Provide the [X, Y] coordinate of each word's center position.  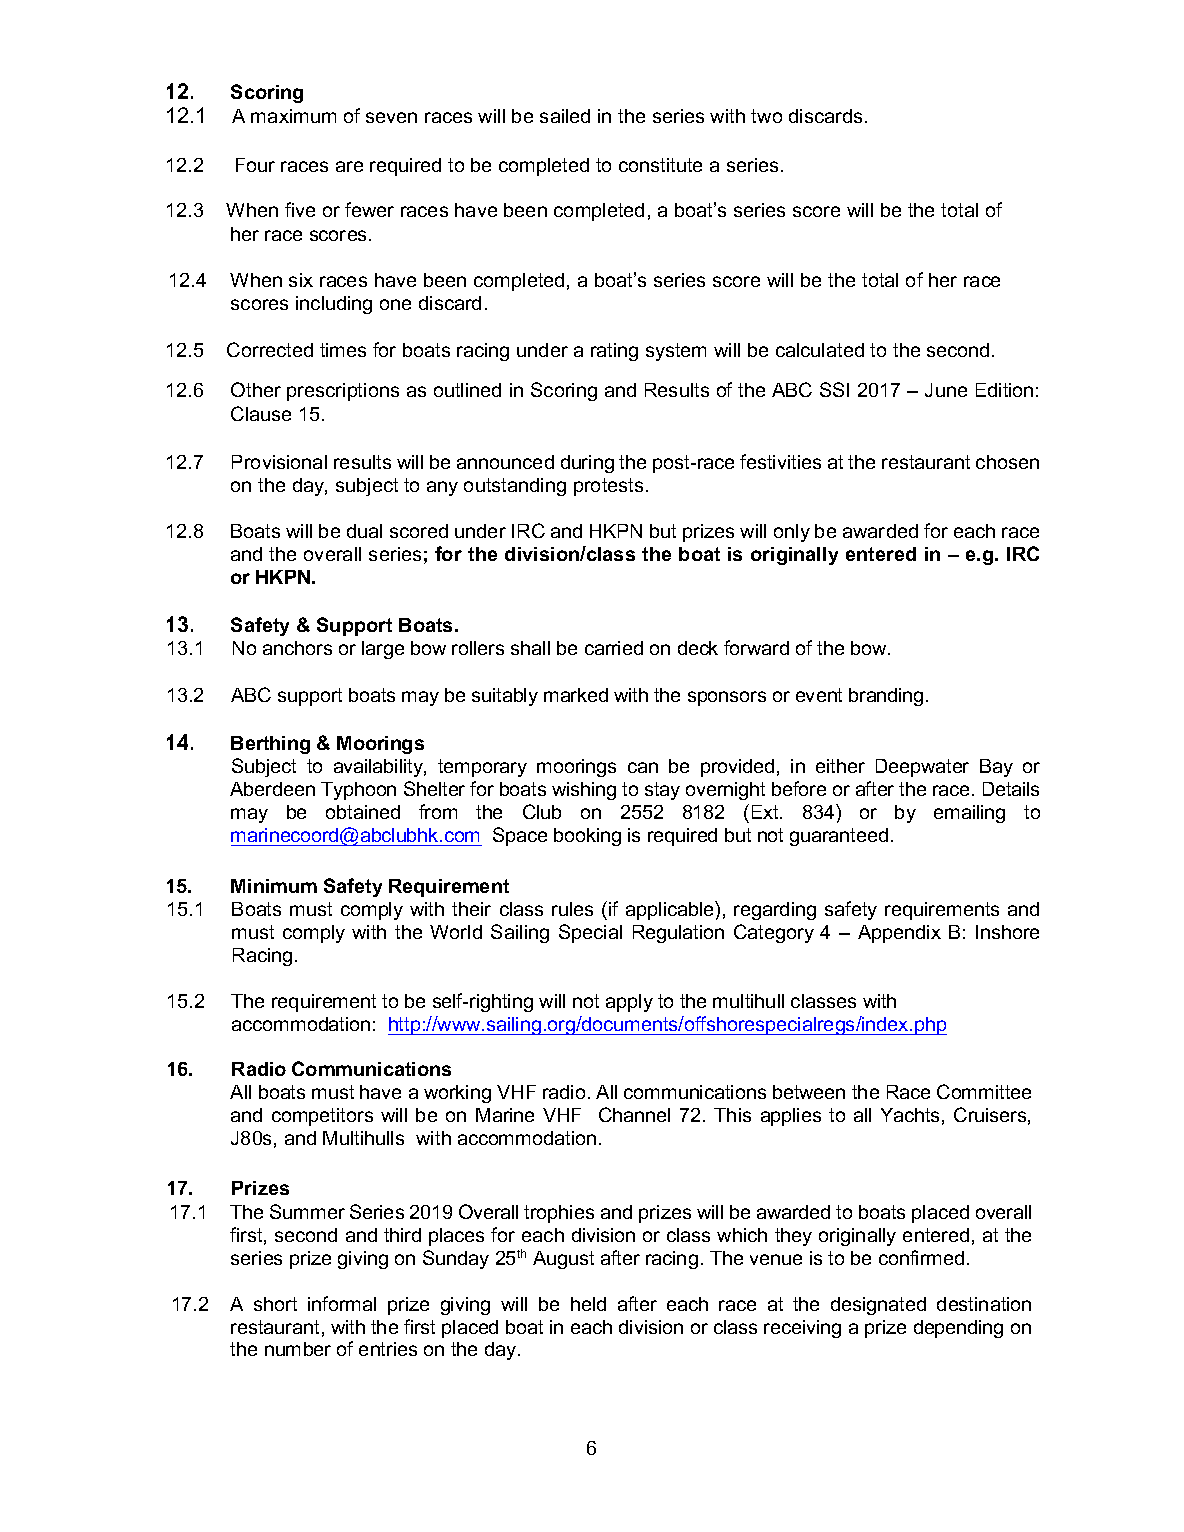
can [643, 767]
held [588, 1304]
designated [878, 1306]
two [766, 116]
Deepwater [922, 768]
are [349, 166]
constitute [660, 165]
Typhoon [358, 791]
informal [342, 1303]
